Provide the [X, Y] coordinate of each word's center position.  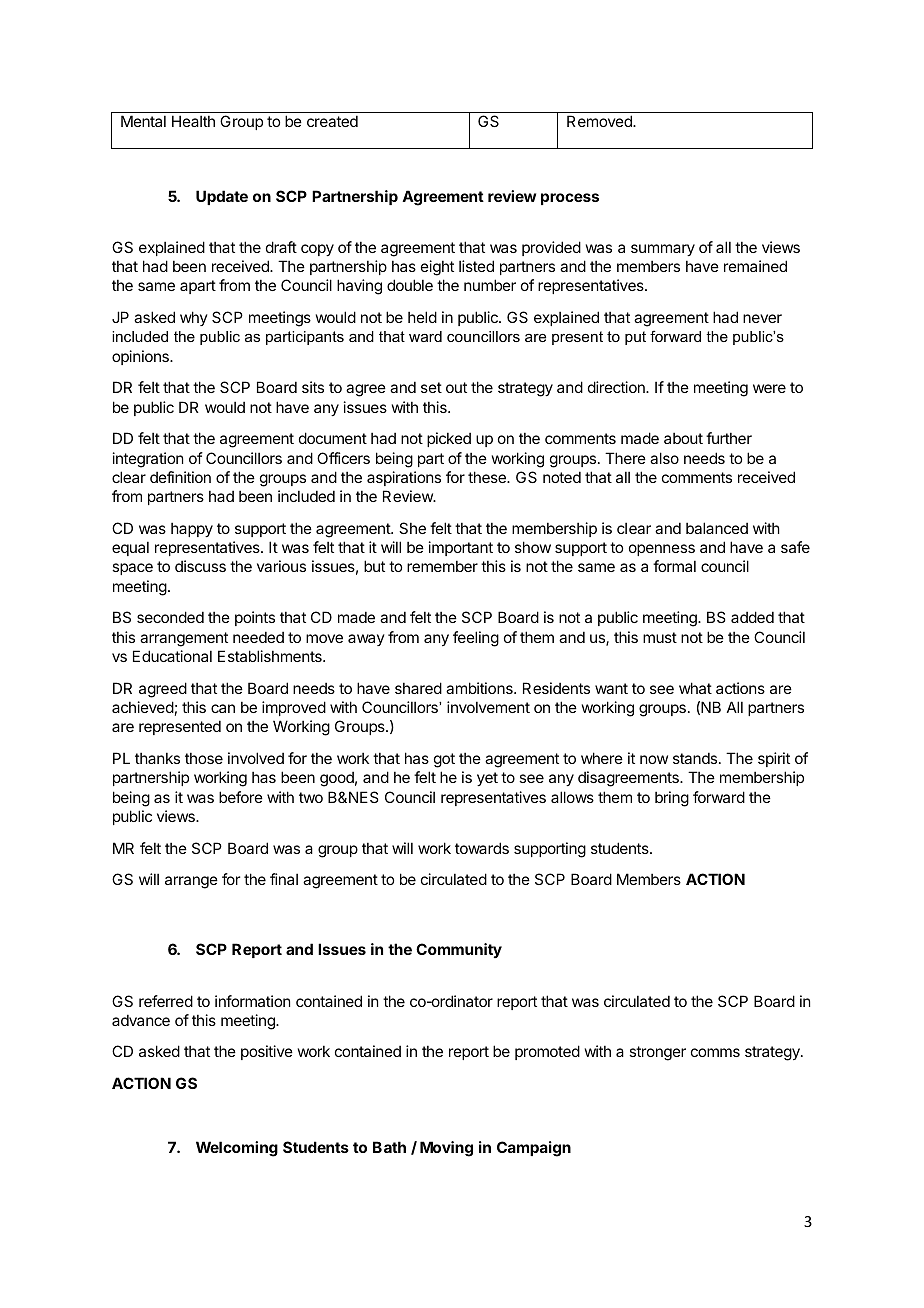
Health [193, 121]
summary [663, 250]
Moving [446, 1149]
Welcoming [237, 1149]
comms [715, 1052]
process [570, 199]
